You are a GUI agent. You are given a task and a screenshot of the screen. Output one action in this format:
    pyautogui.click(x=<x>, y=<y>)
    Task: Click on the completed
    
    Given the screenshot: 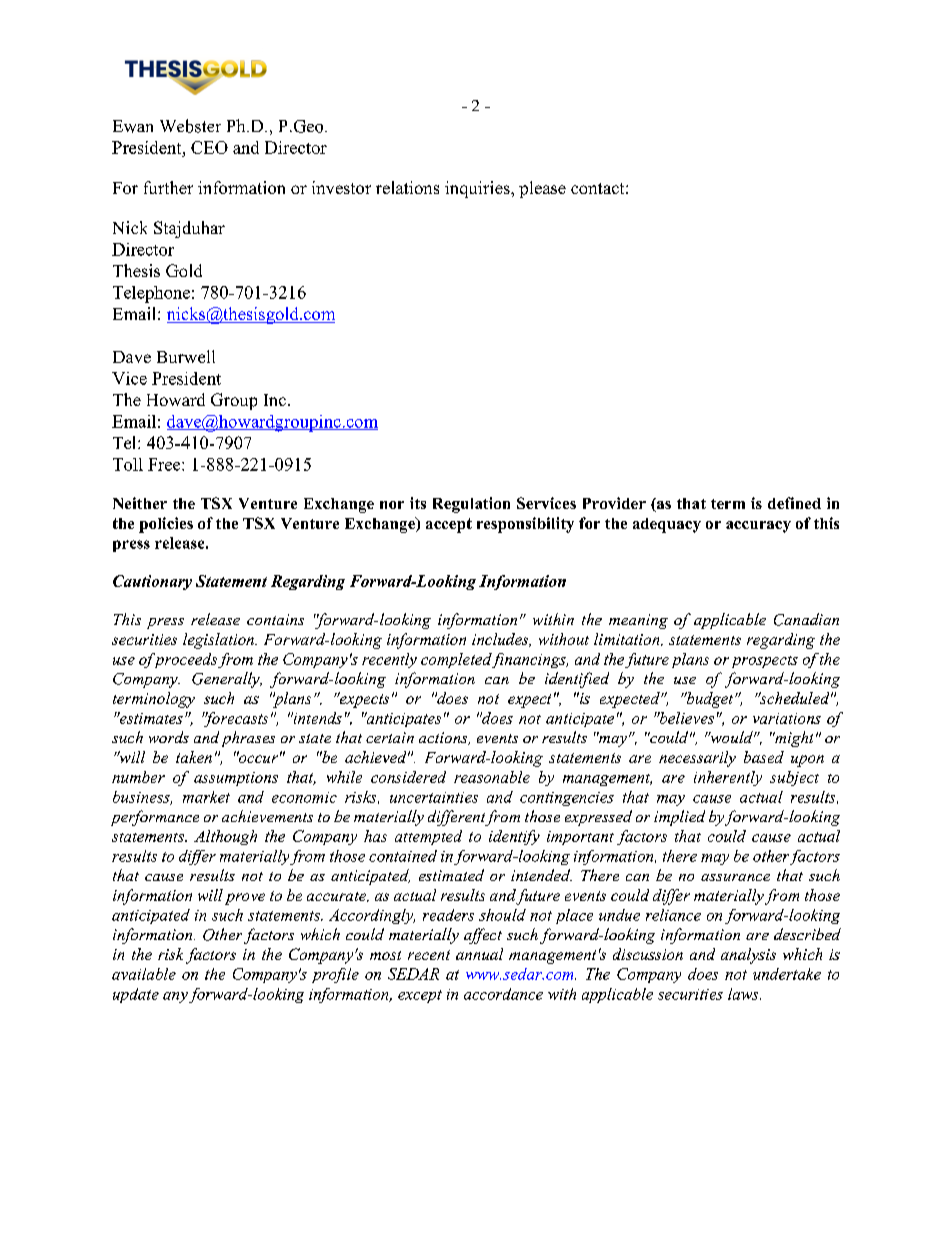 What is the action you would take?
    pyautogui.click(x=457, y=660)
